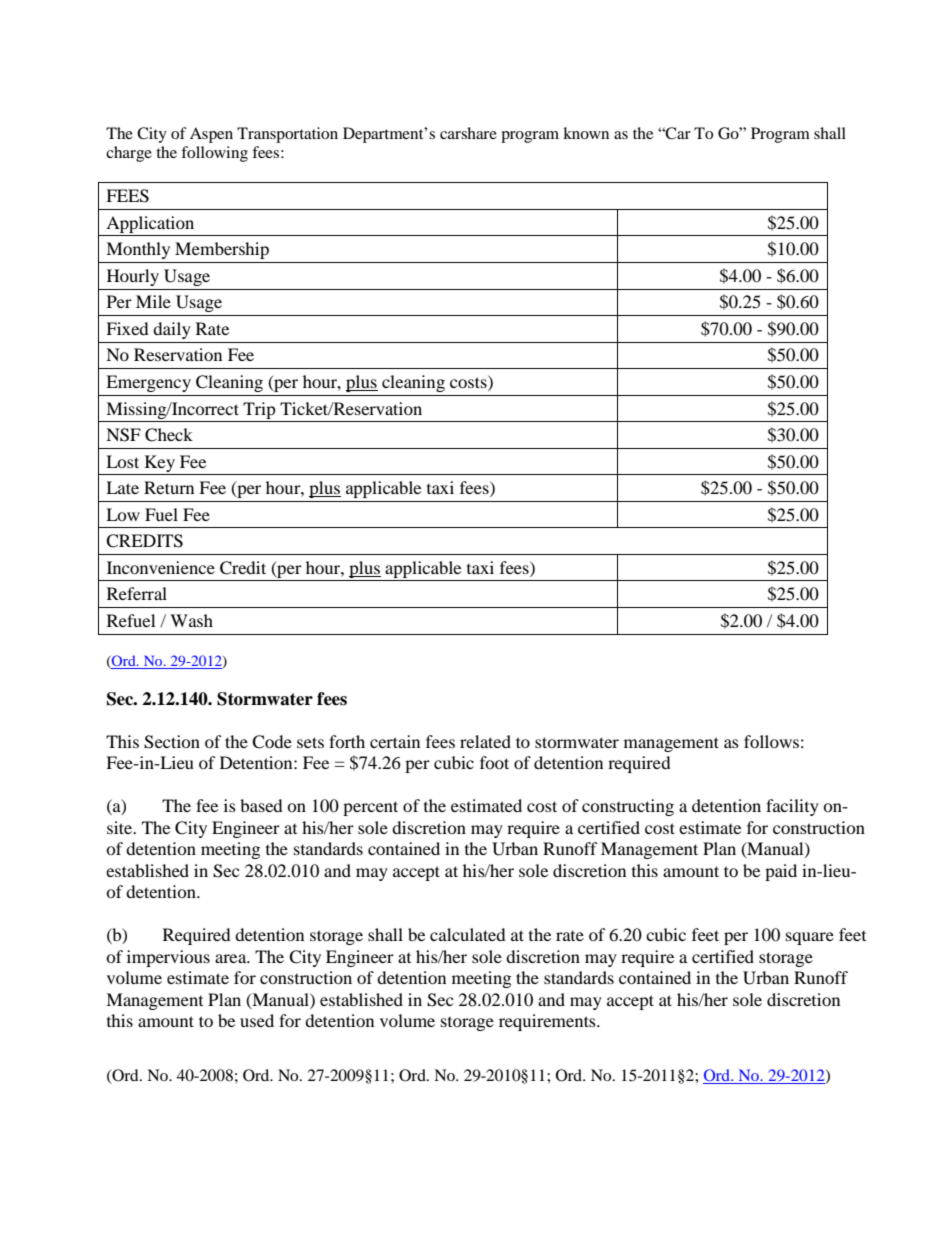 Image resolution: width=952 pixels, height=1233 pixels. What do you see at coordinates (810, 938) in the screenshot?
I see `square` at bounding box center [810, 938].
